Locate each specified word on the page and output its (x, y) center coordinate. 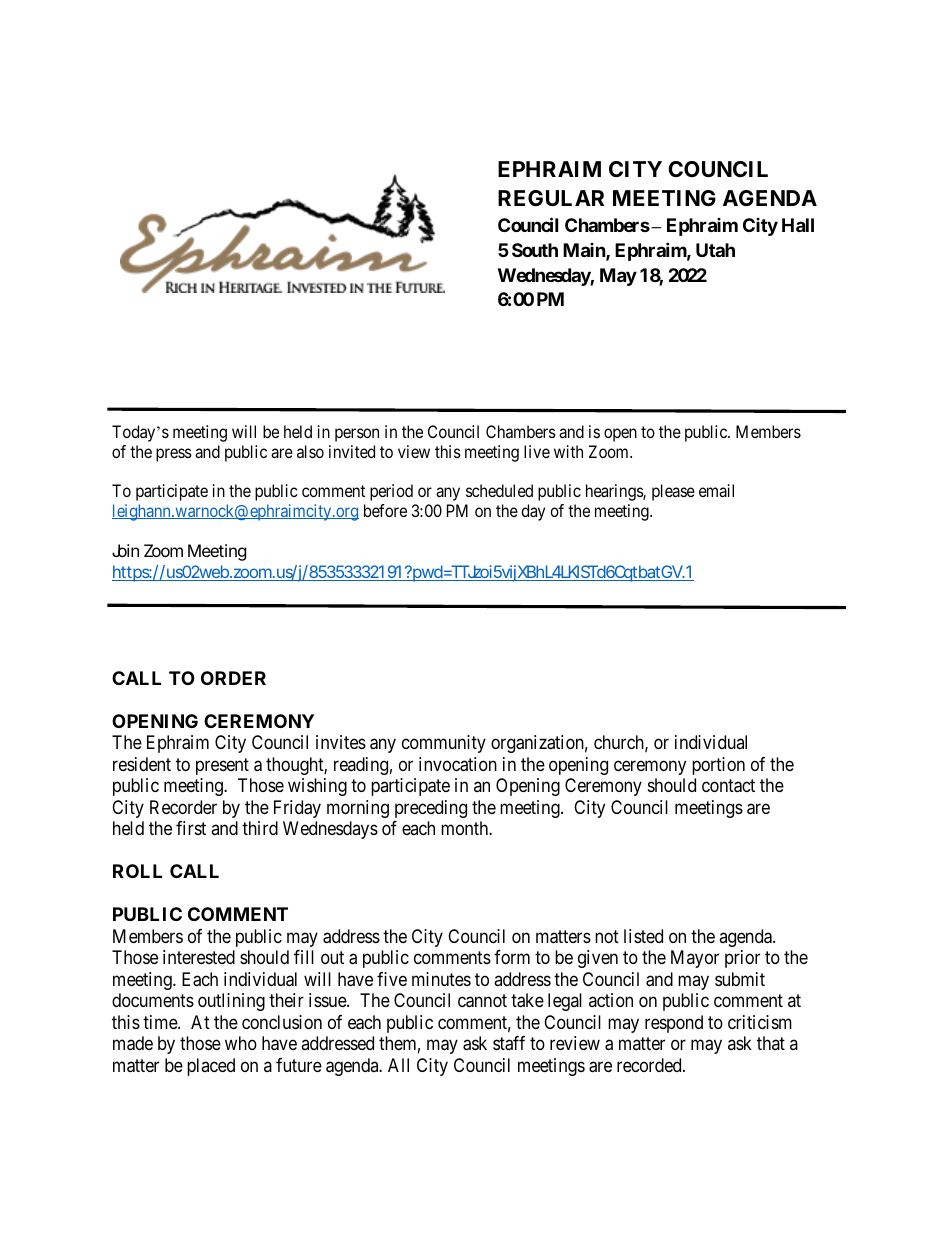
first (191, 828)
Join (125, 550)
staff (509, 1043)
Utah (715, 250)
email (716, 490)
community (444, 744)
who (241, 1043)
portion (718, 766)
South (535, 250)
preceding (431, 809)
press (174, 455)
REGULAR (551, 198)
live (537, 451)
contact (728, 786)
